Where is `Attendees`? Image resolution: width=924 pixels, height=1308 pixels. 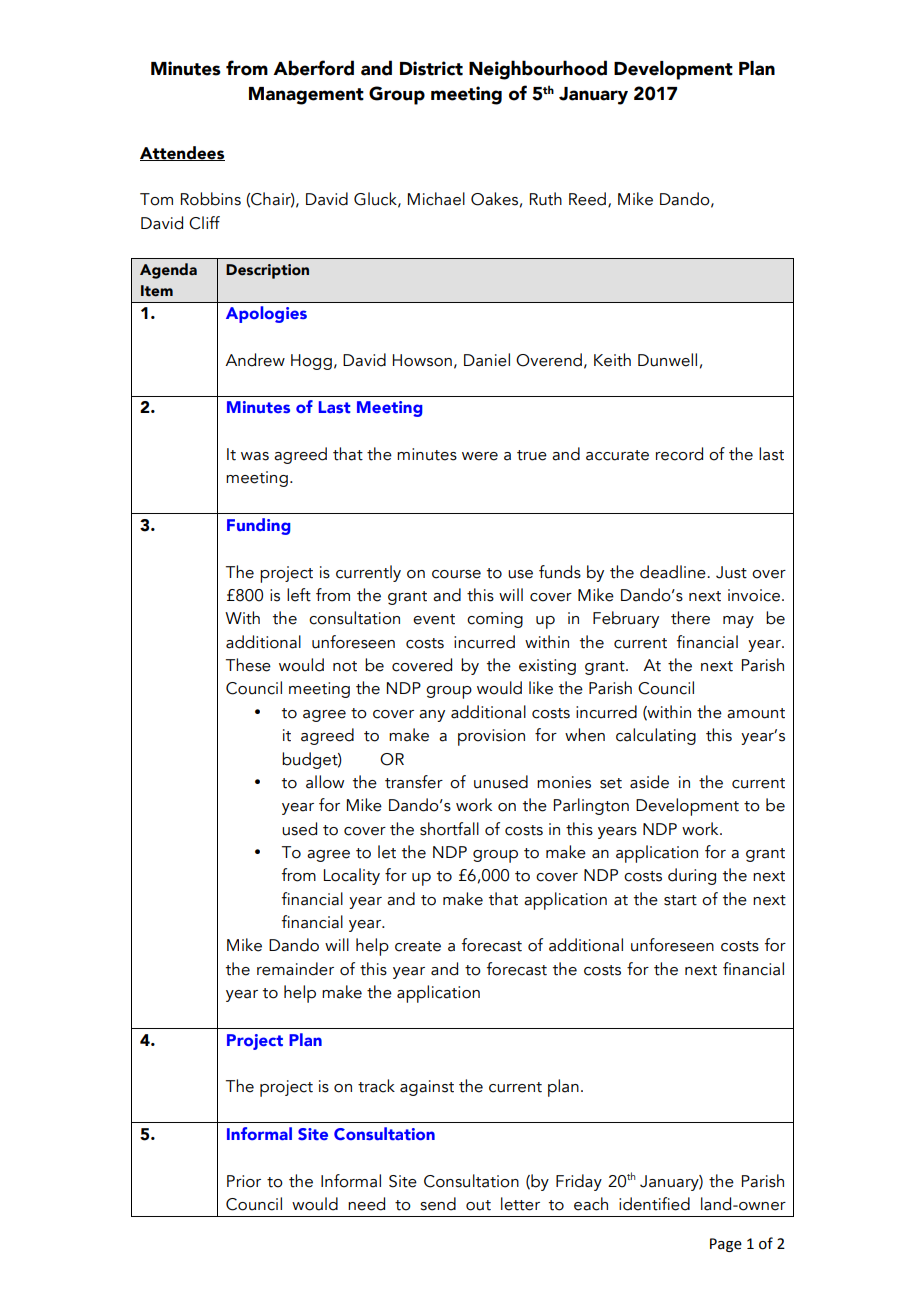 Attendees is located at coordinates (182, 153).
